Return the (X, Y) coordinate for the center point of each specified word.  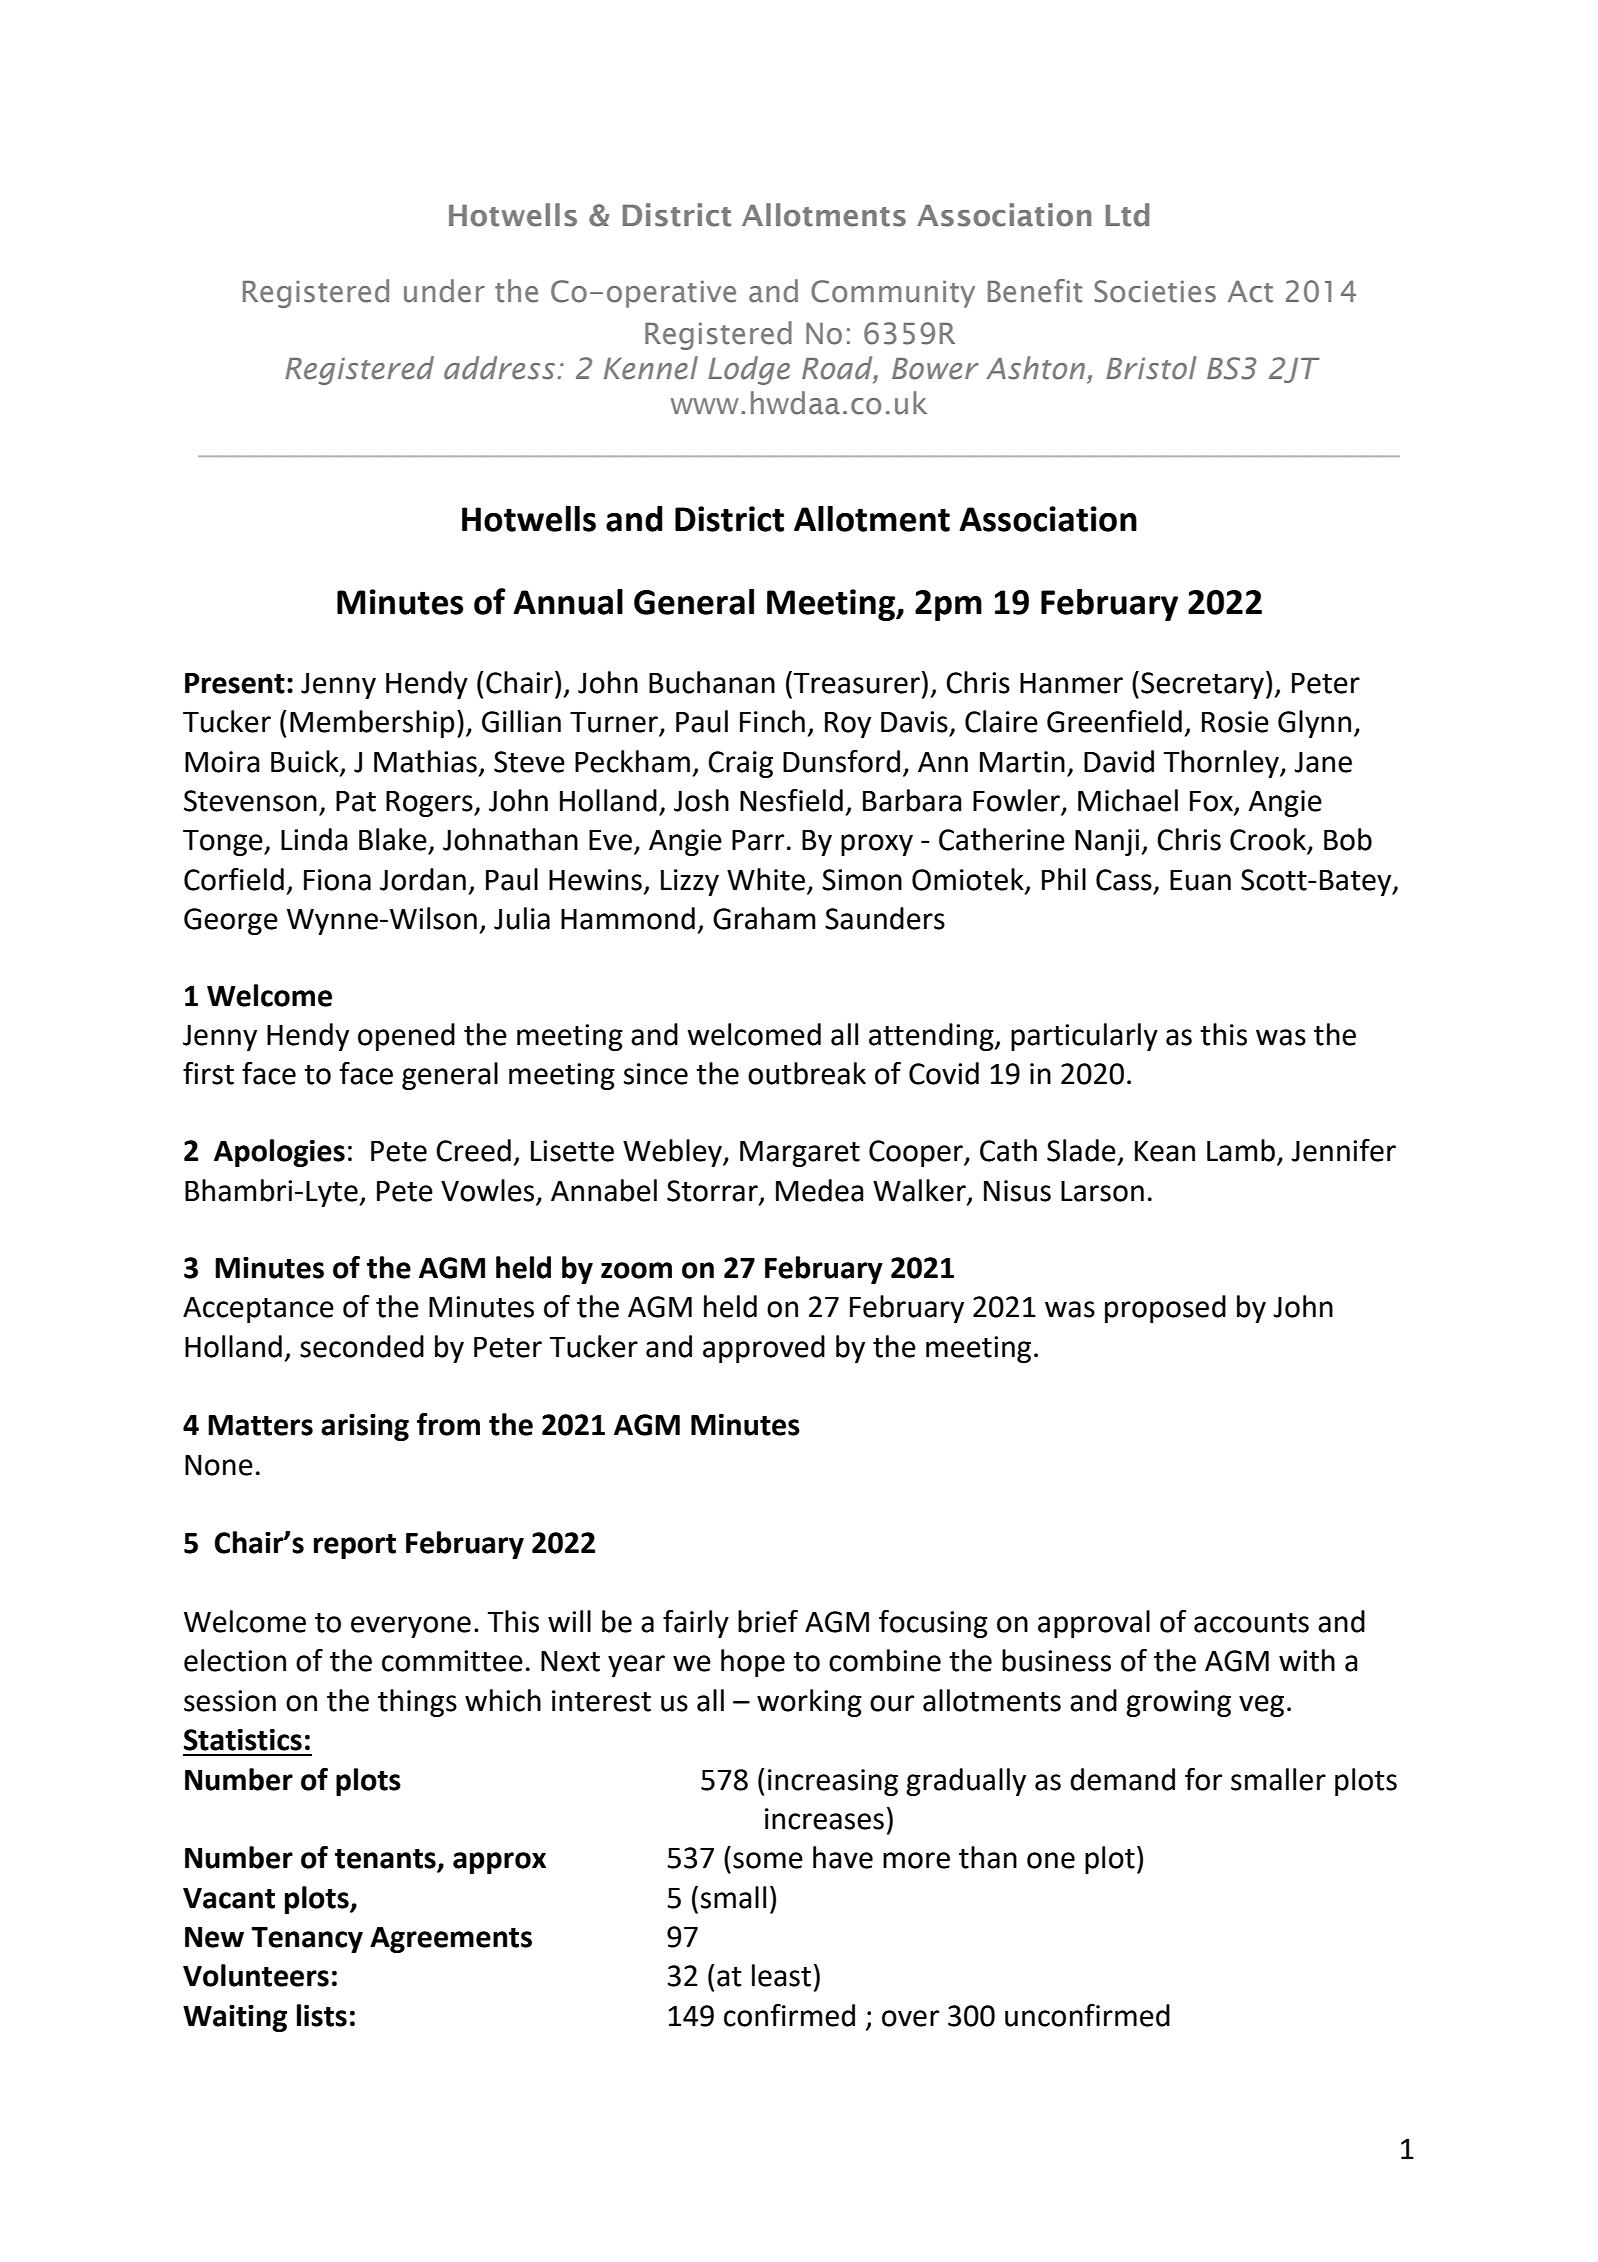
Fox (1212, 802)
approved (764, 1349)
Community (893, 294)
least (781, 1975)
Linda (314, 839)
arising (365, 1427)
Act (1250, 292)
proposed (1165, 1309)
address (499, 368)
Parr (758, 840)
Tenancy (307, 1940)
